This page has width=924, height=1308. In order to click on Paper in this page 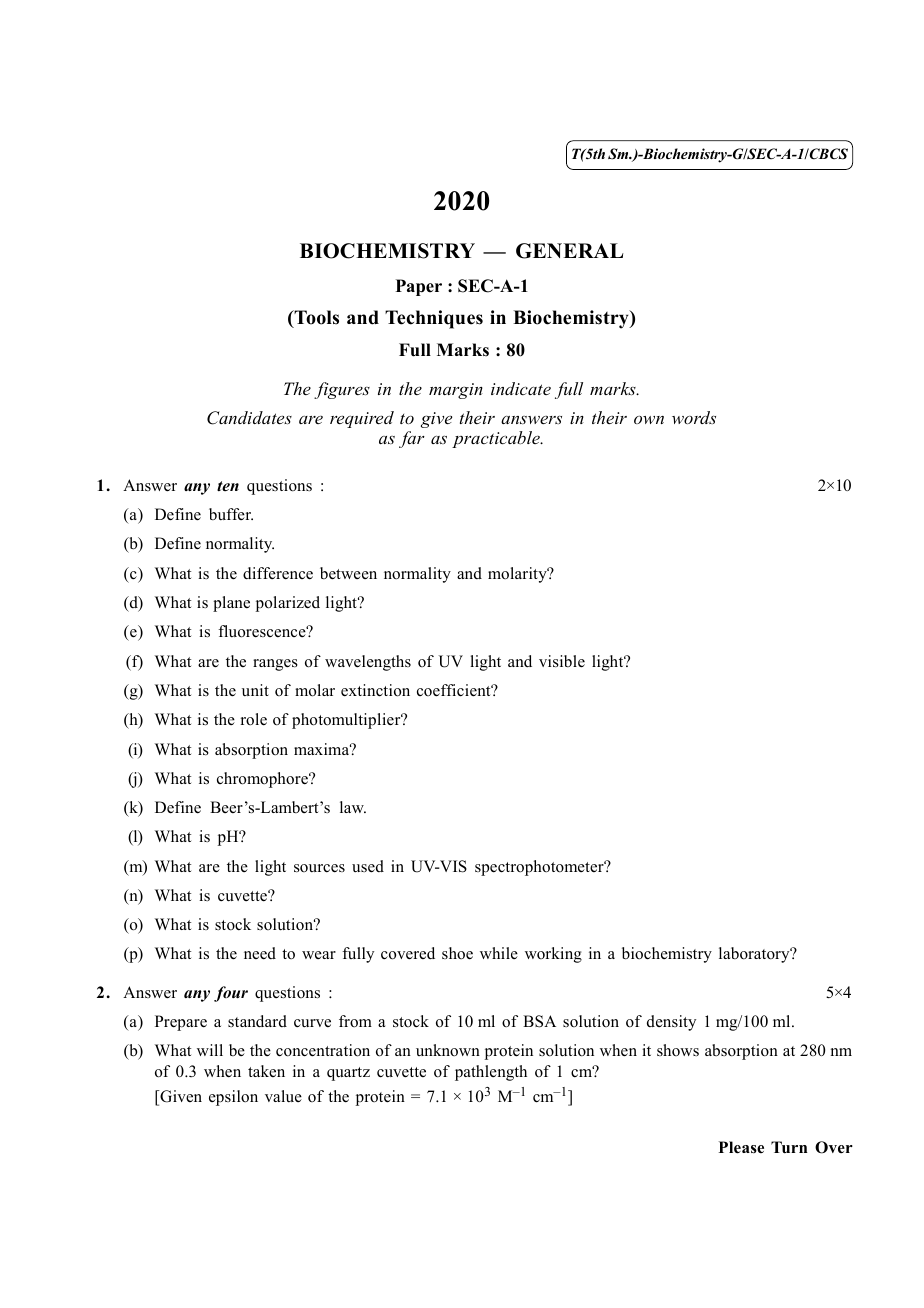, I will do `click(419, 287)`.
